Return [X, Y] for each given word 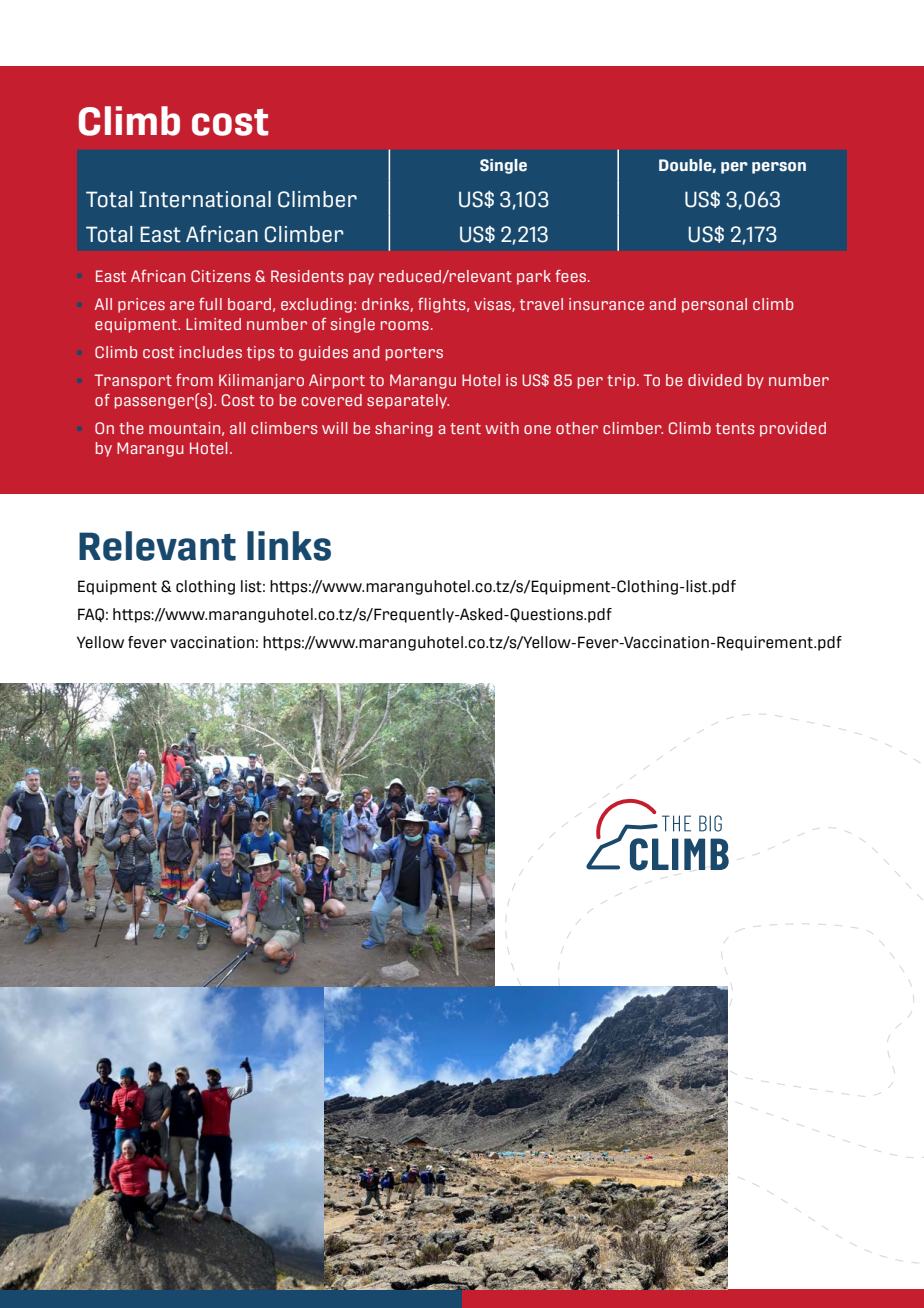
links [289, 546]
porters [414, 354]
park [534, 277]
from [194, 379]
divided [714, 380]
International [205, 199]
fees [572, 275]
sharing [404, 429]
